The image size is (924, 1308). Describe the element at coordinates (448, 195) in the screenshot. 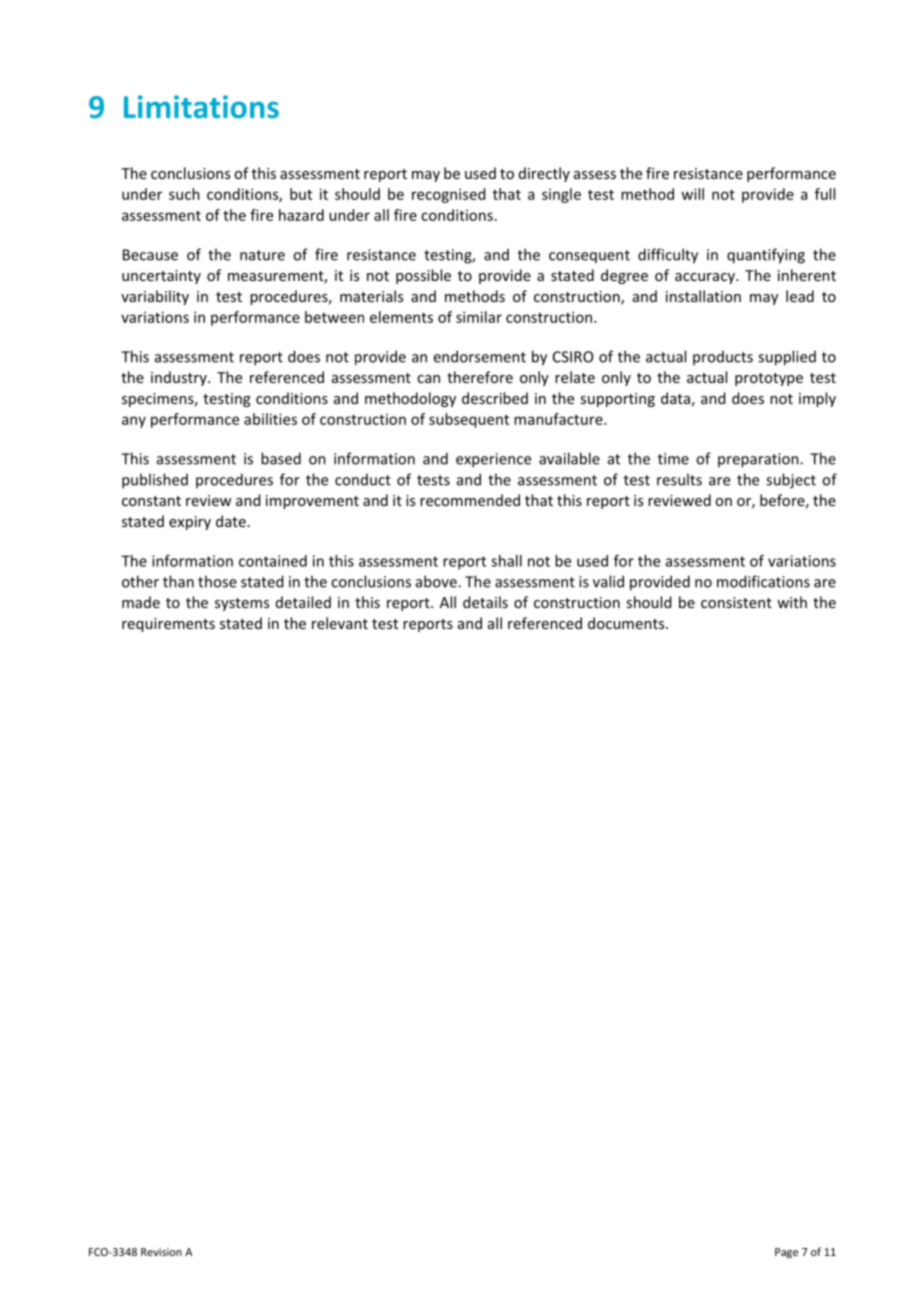

I see `recognised` at that location.
